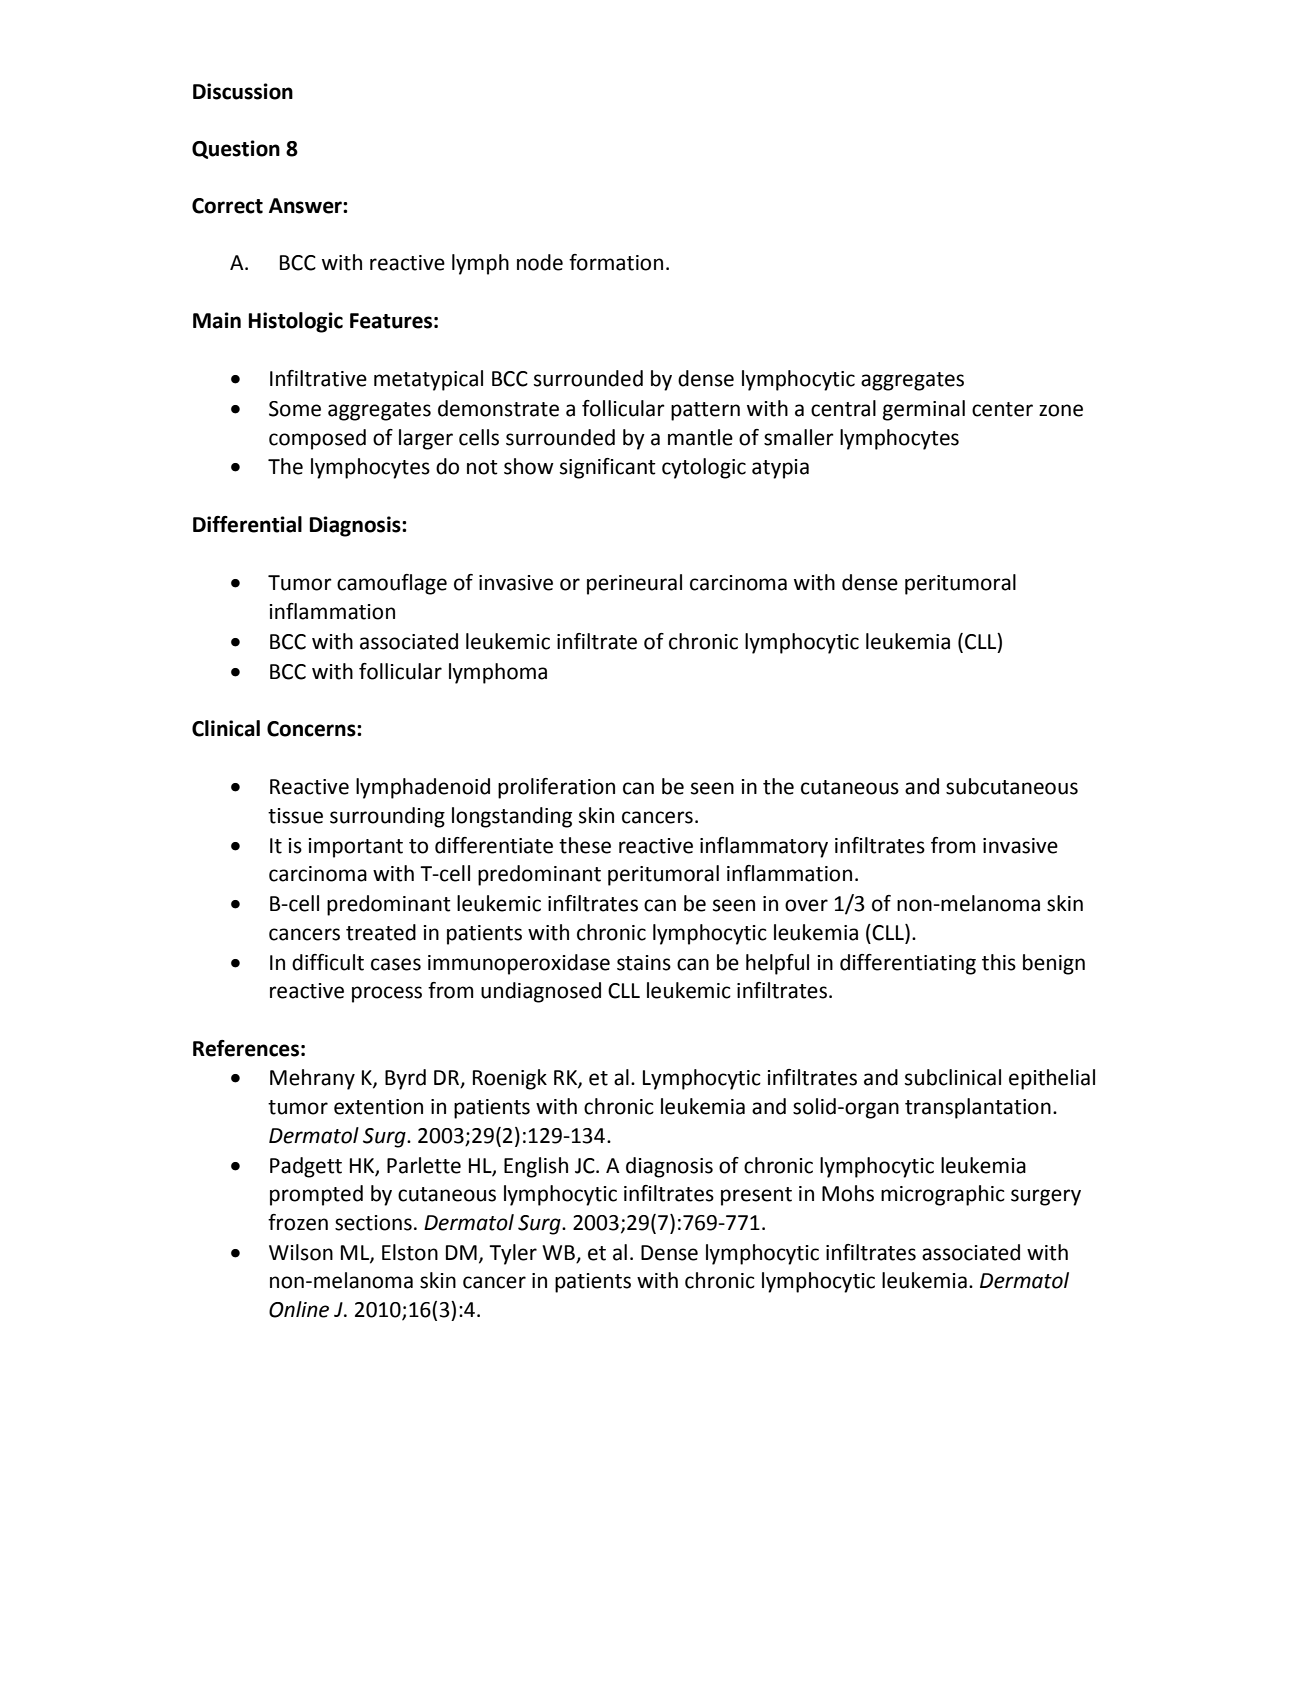 The width and height of the screenshot is (1304, 1688). Describe the element at coordinates (924, 410) in the screenshot. I see `germinal` at that location.
